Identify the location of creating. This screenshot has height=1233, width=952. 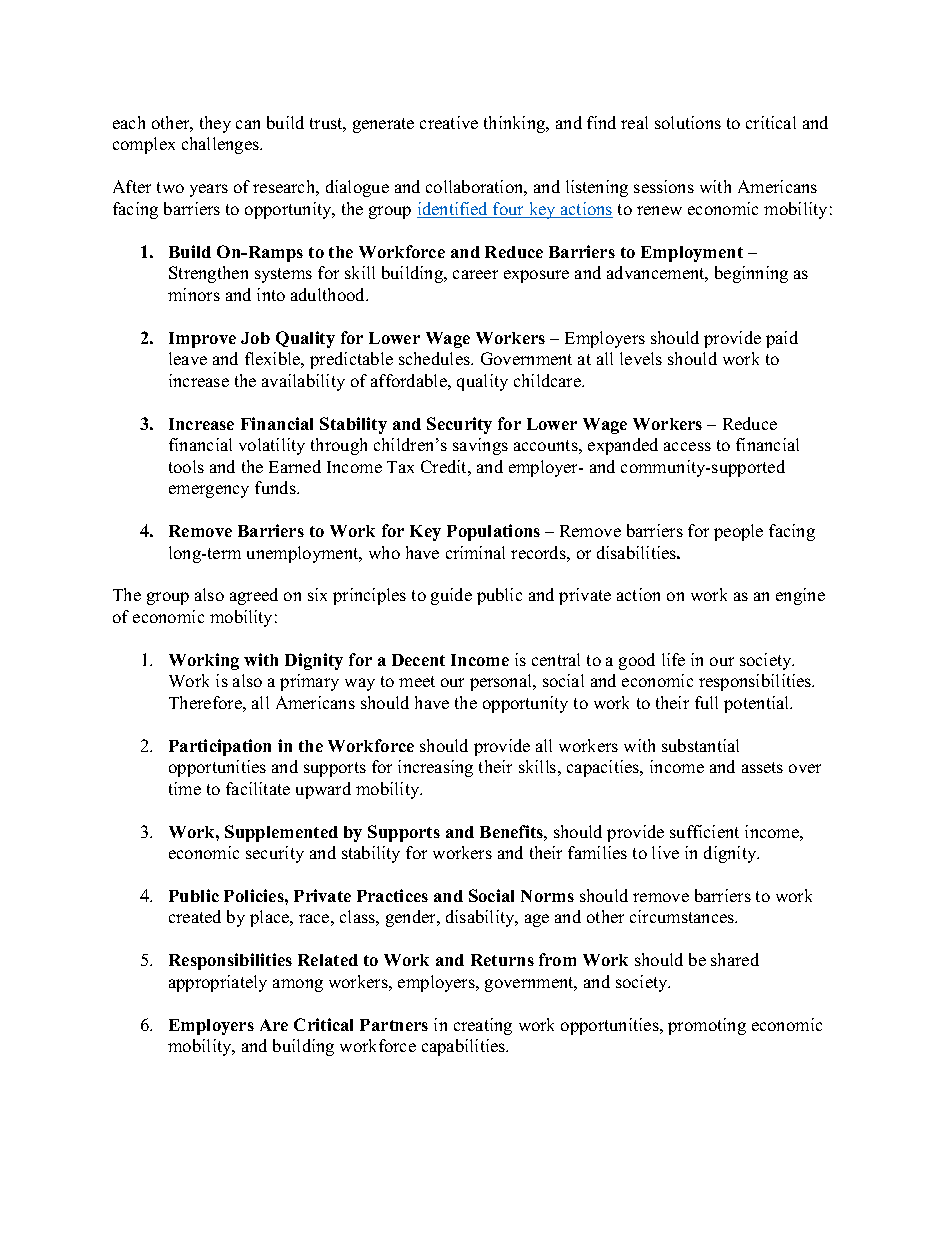
(483, 1026).
